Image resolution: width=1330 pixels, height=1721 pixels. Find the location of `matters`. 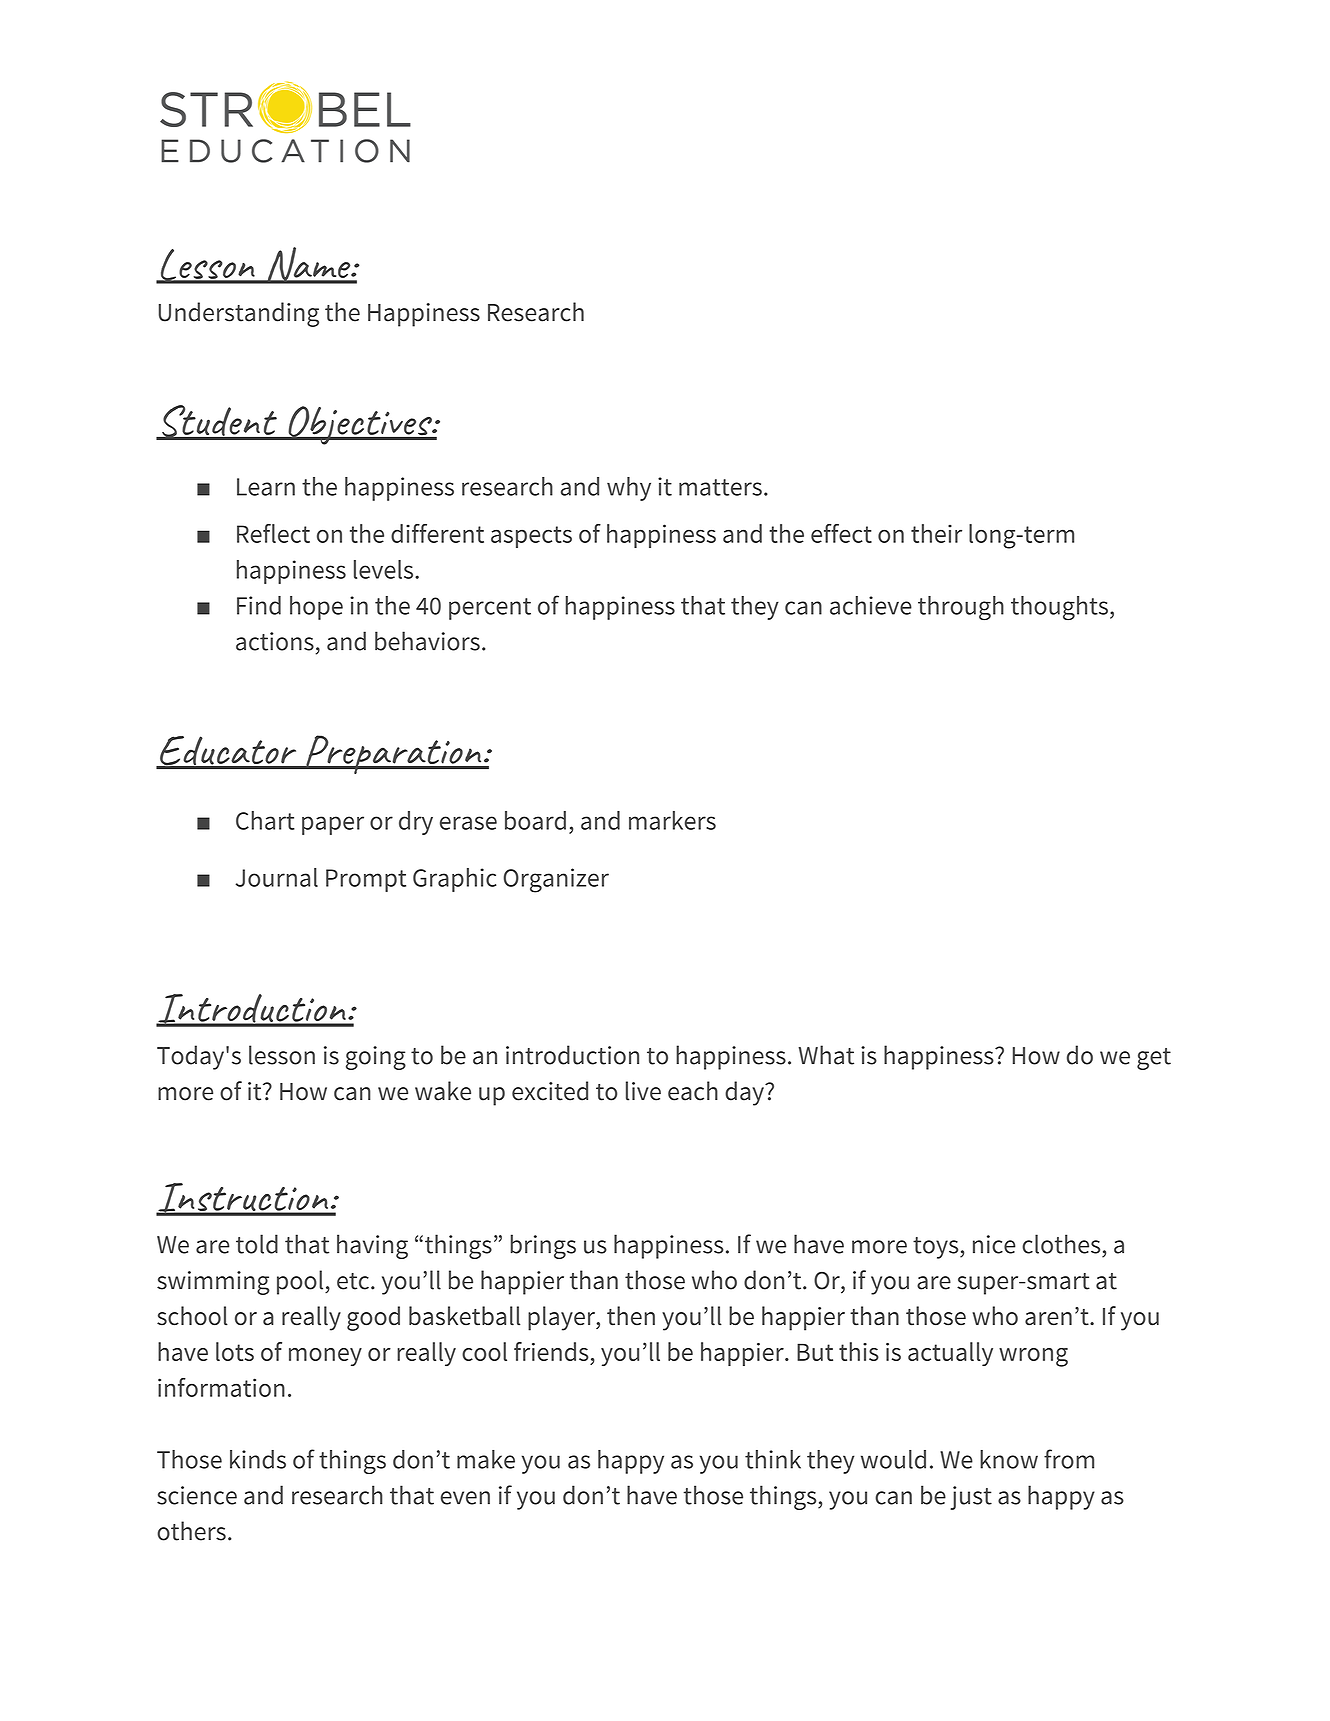

matters is located at coordinates (720, 487).
